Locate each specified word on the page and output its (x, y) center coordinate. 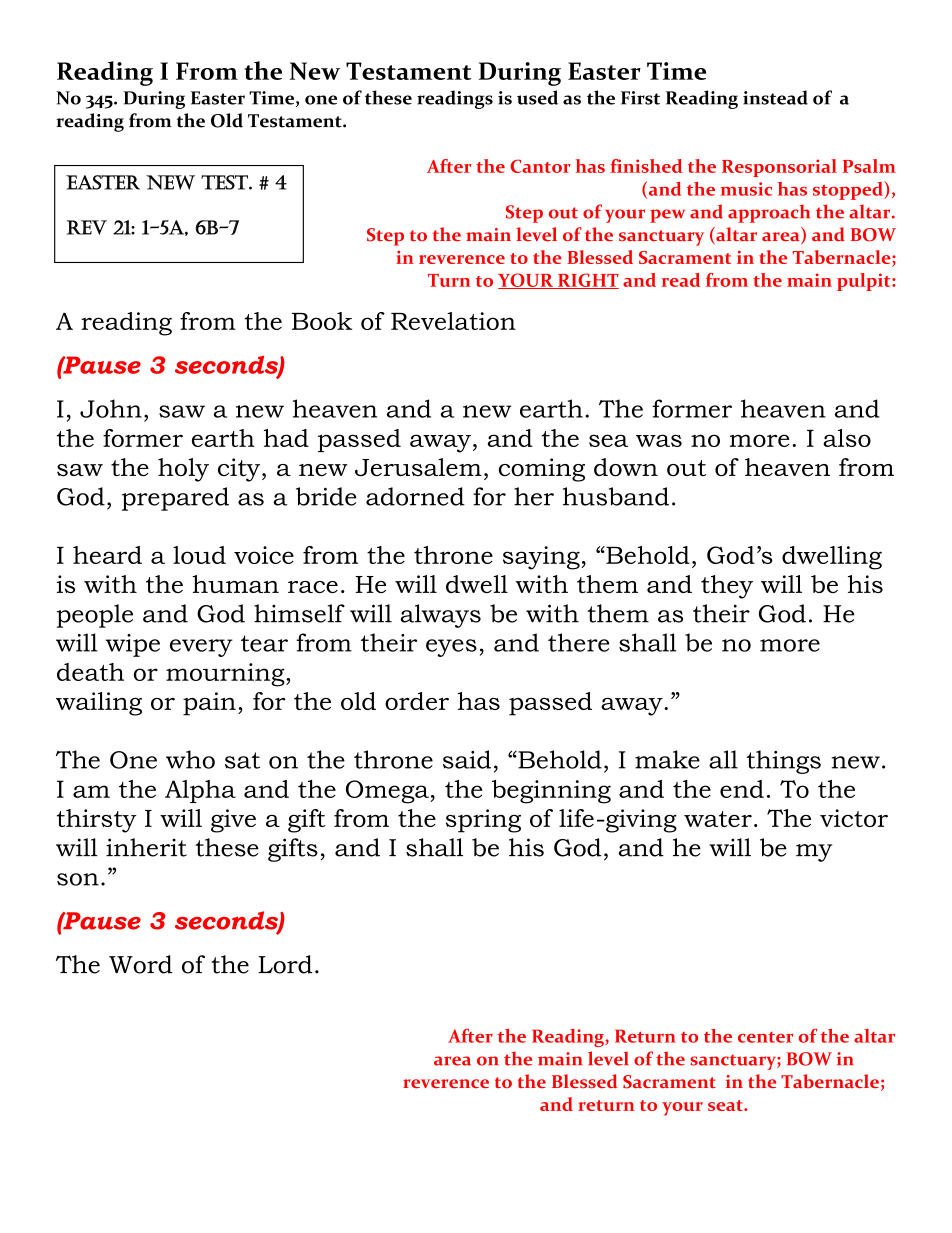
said (467, 759)
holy (183, 470)
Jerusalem (418, 467)
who (190, 759)
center (765, 1037)
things (784, 762)
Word (141, 964)
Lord (285, 964)
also (847, 438)
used (537, 97)
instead (775, 97)
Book (322, 321)
